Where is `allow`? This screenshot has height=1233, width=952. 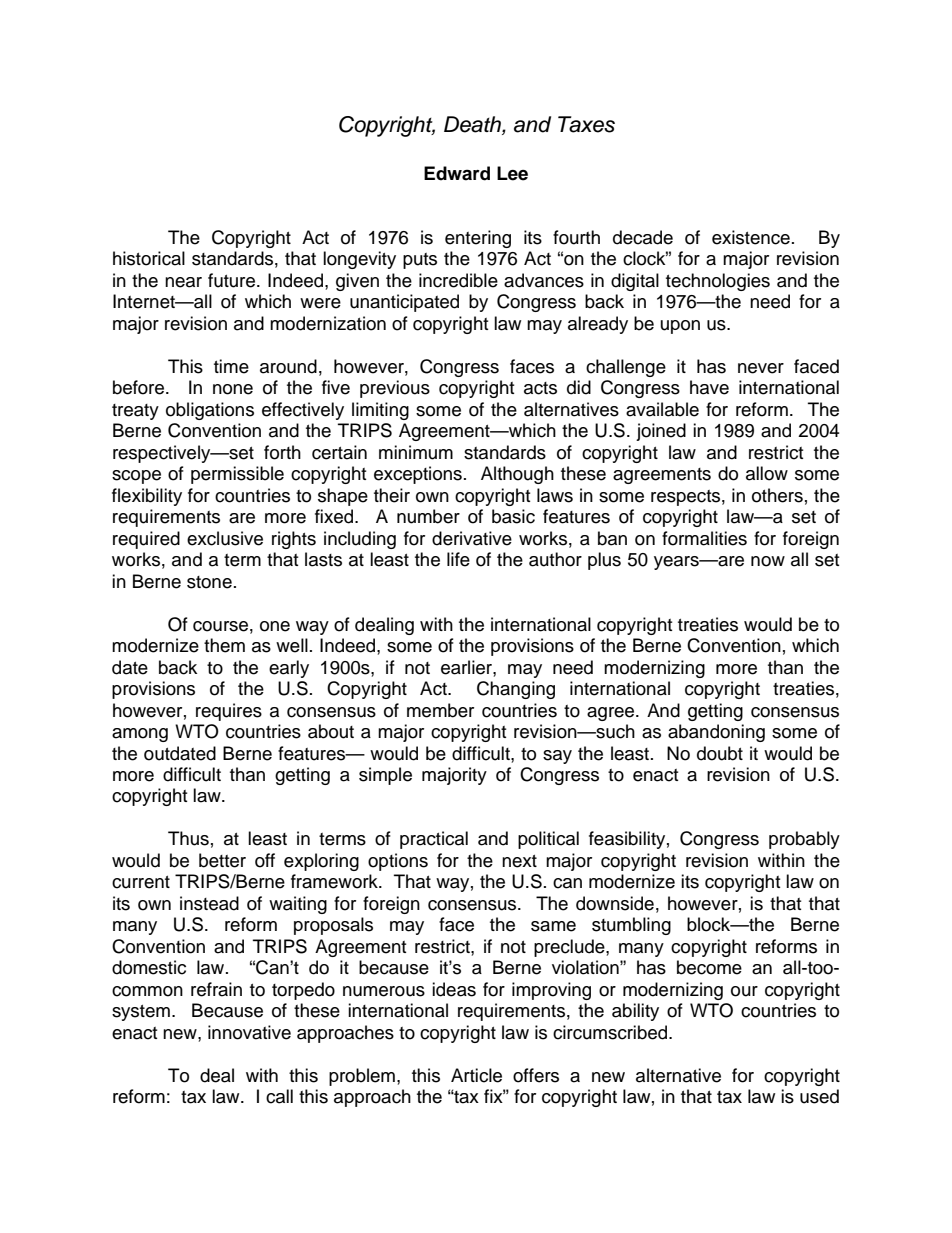 allow is located at coordinates (767, 473).
